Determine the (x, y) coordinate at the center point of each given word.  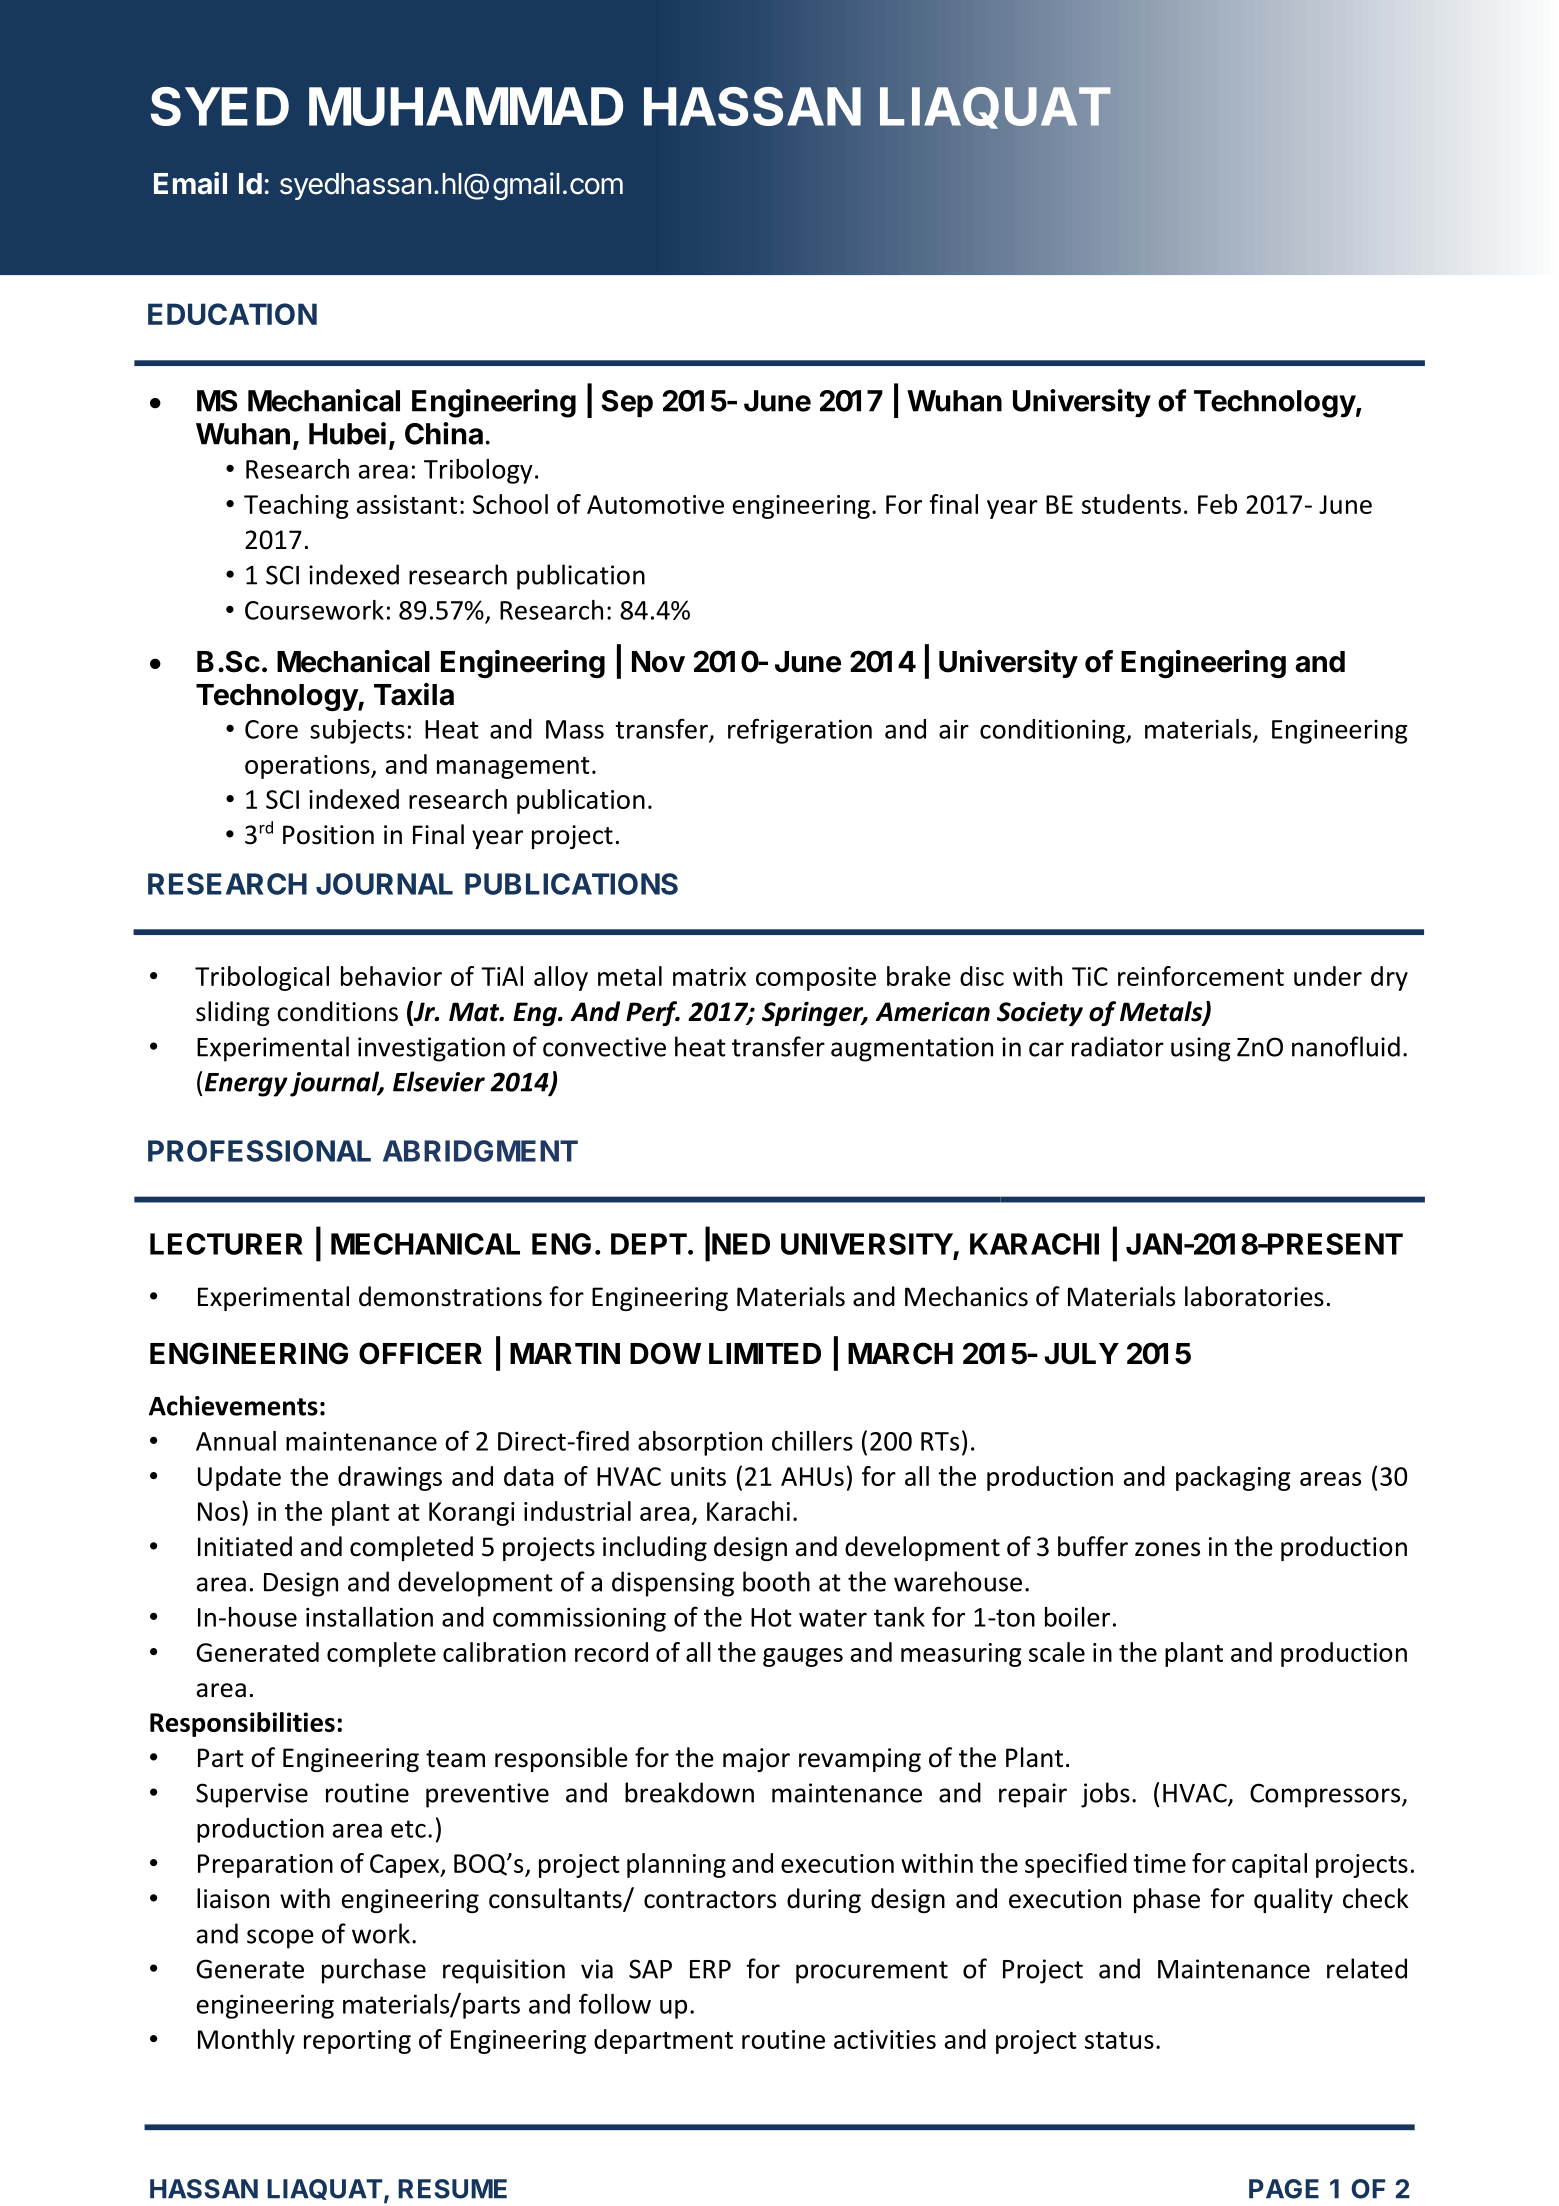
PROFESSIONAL (259, 1151)
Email (190, 183)
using (1201, 1049)
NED (741, 1244)
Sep (627, 403)
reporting (357, 2042)
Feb (1217, 504)
